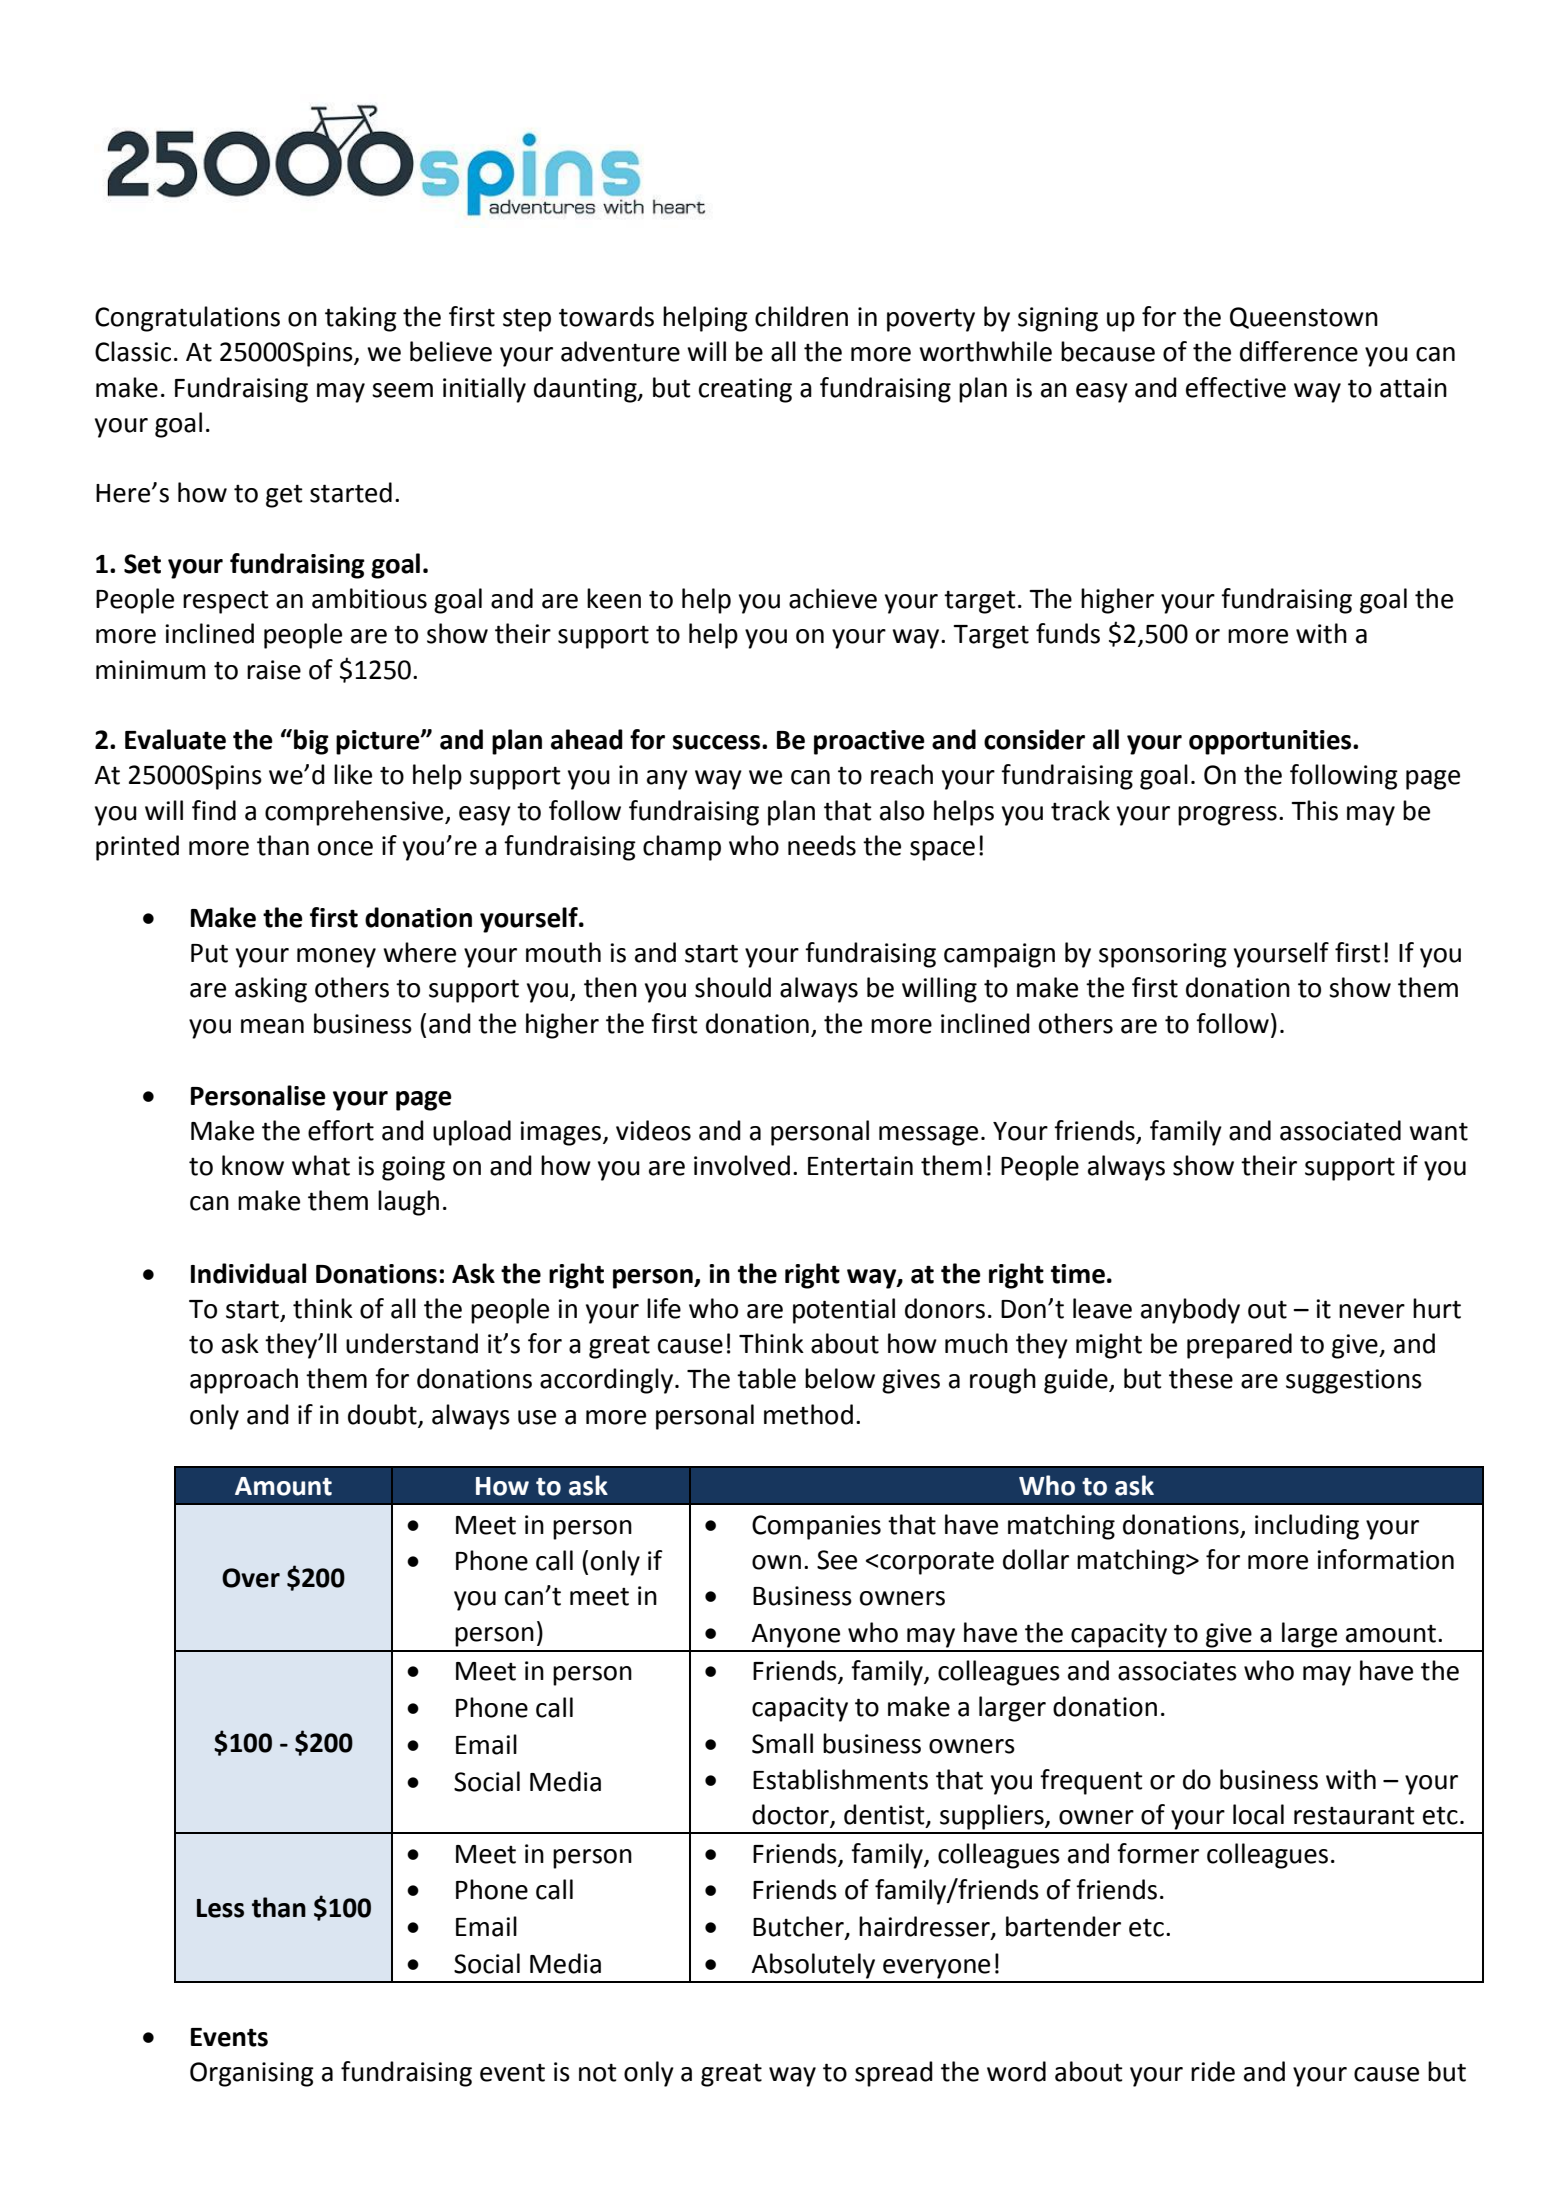 The width and height of the screenshot is (1563, 2210). Describe the element at coordinates (336, 958) in the screenshot. I see `money` at that location.
